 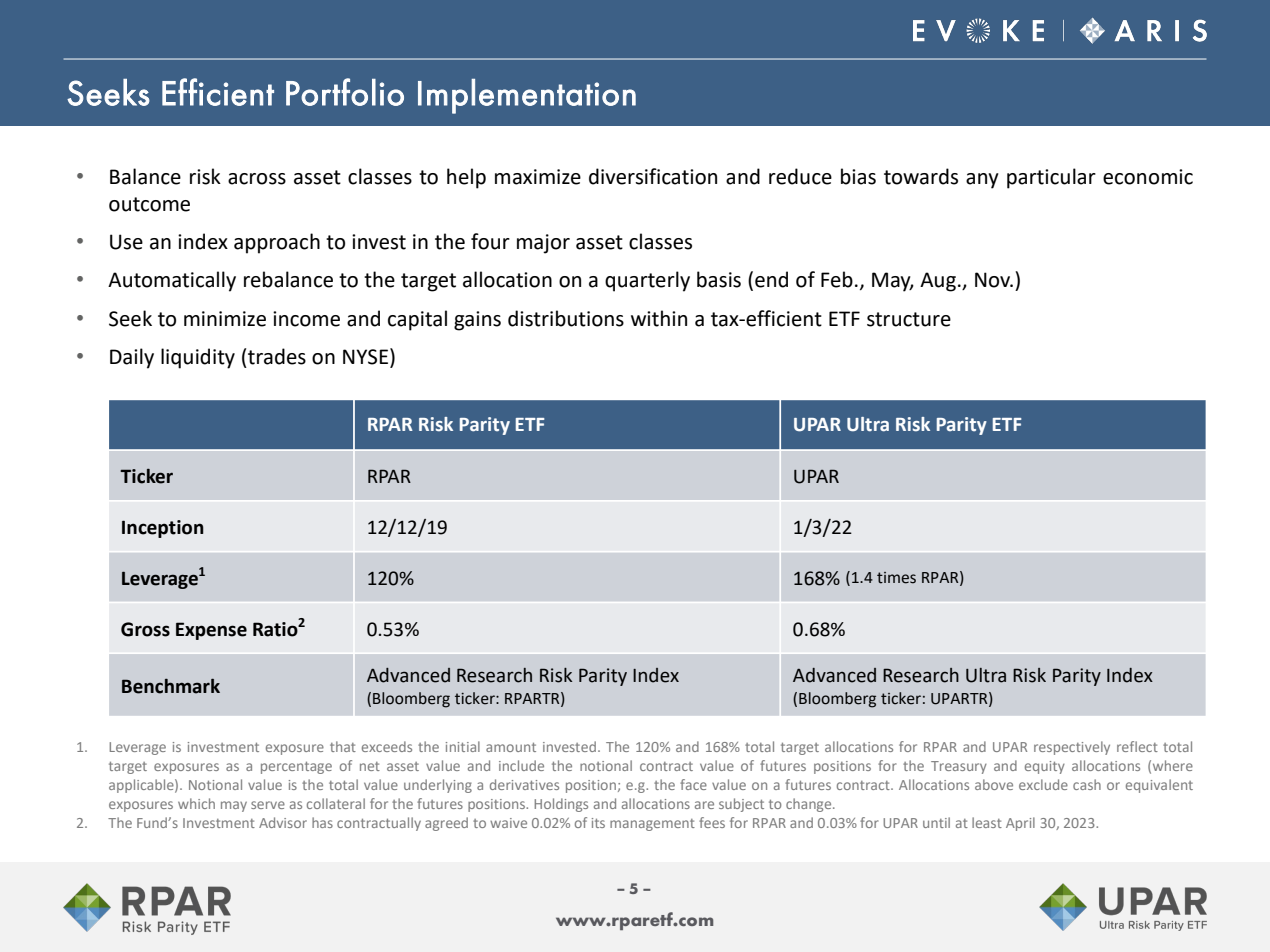 What do you see at coordinates (345, 92) in the document?
I see `Portfolio` at bounding box center [345, 92].
